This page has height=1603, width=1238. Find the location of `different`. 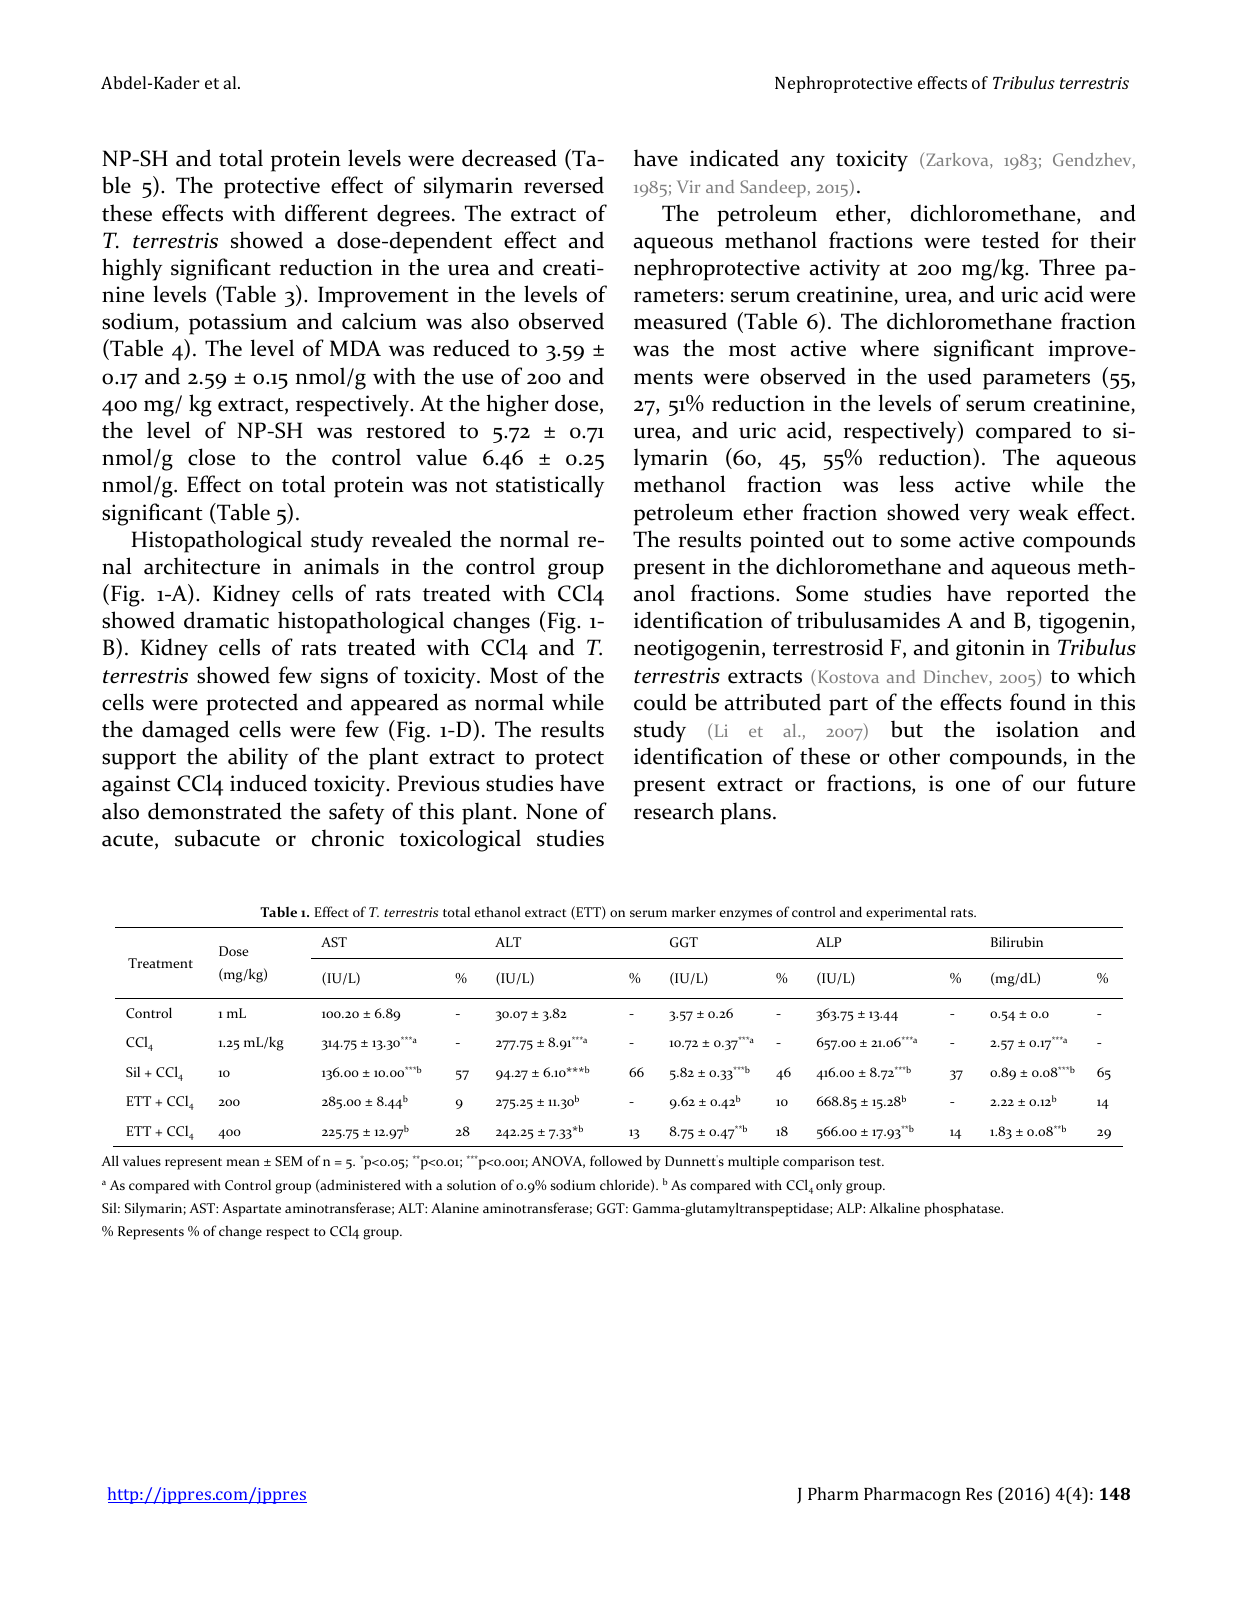

different is located at coordinates (326, 213).
